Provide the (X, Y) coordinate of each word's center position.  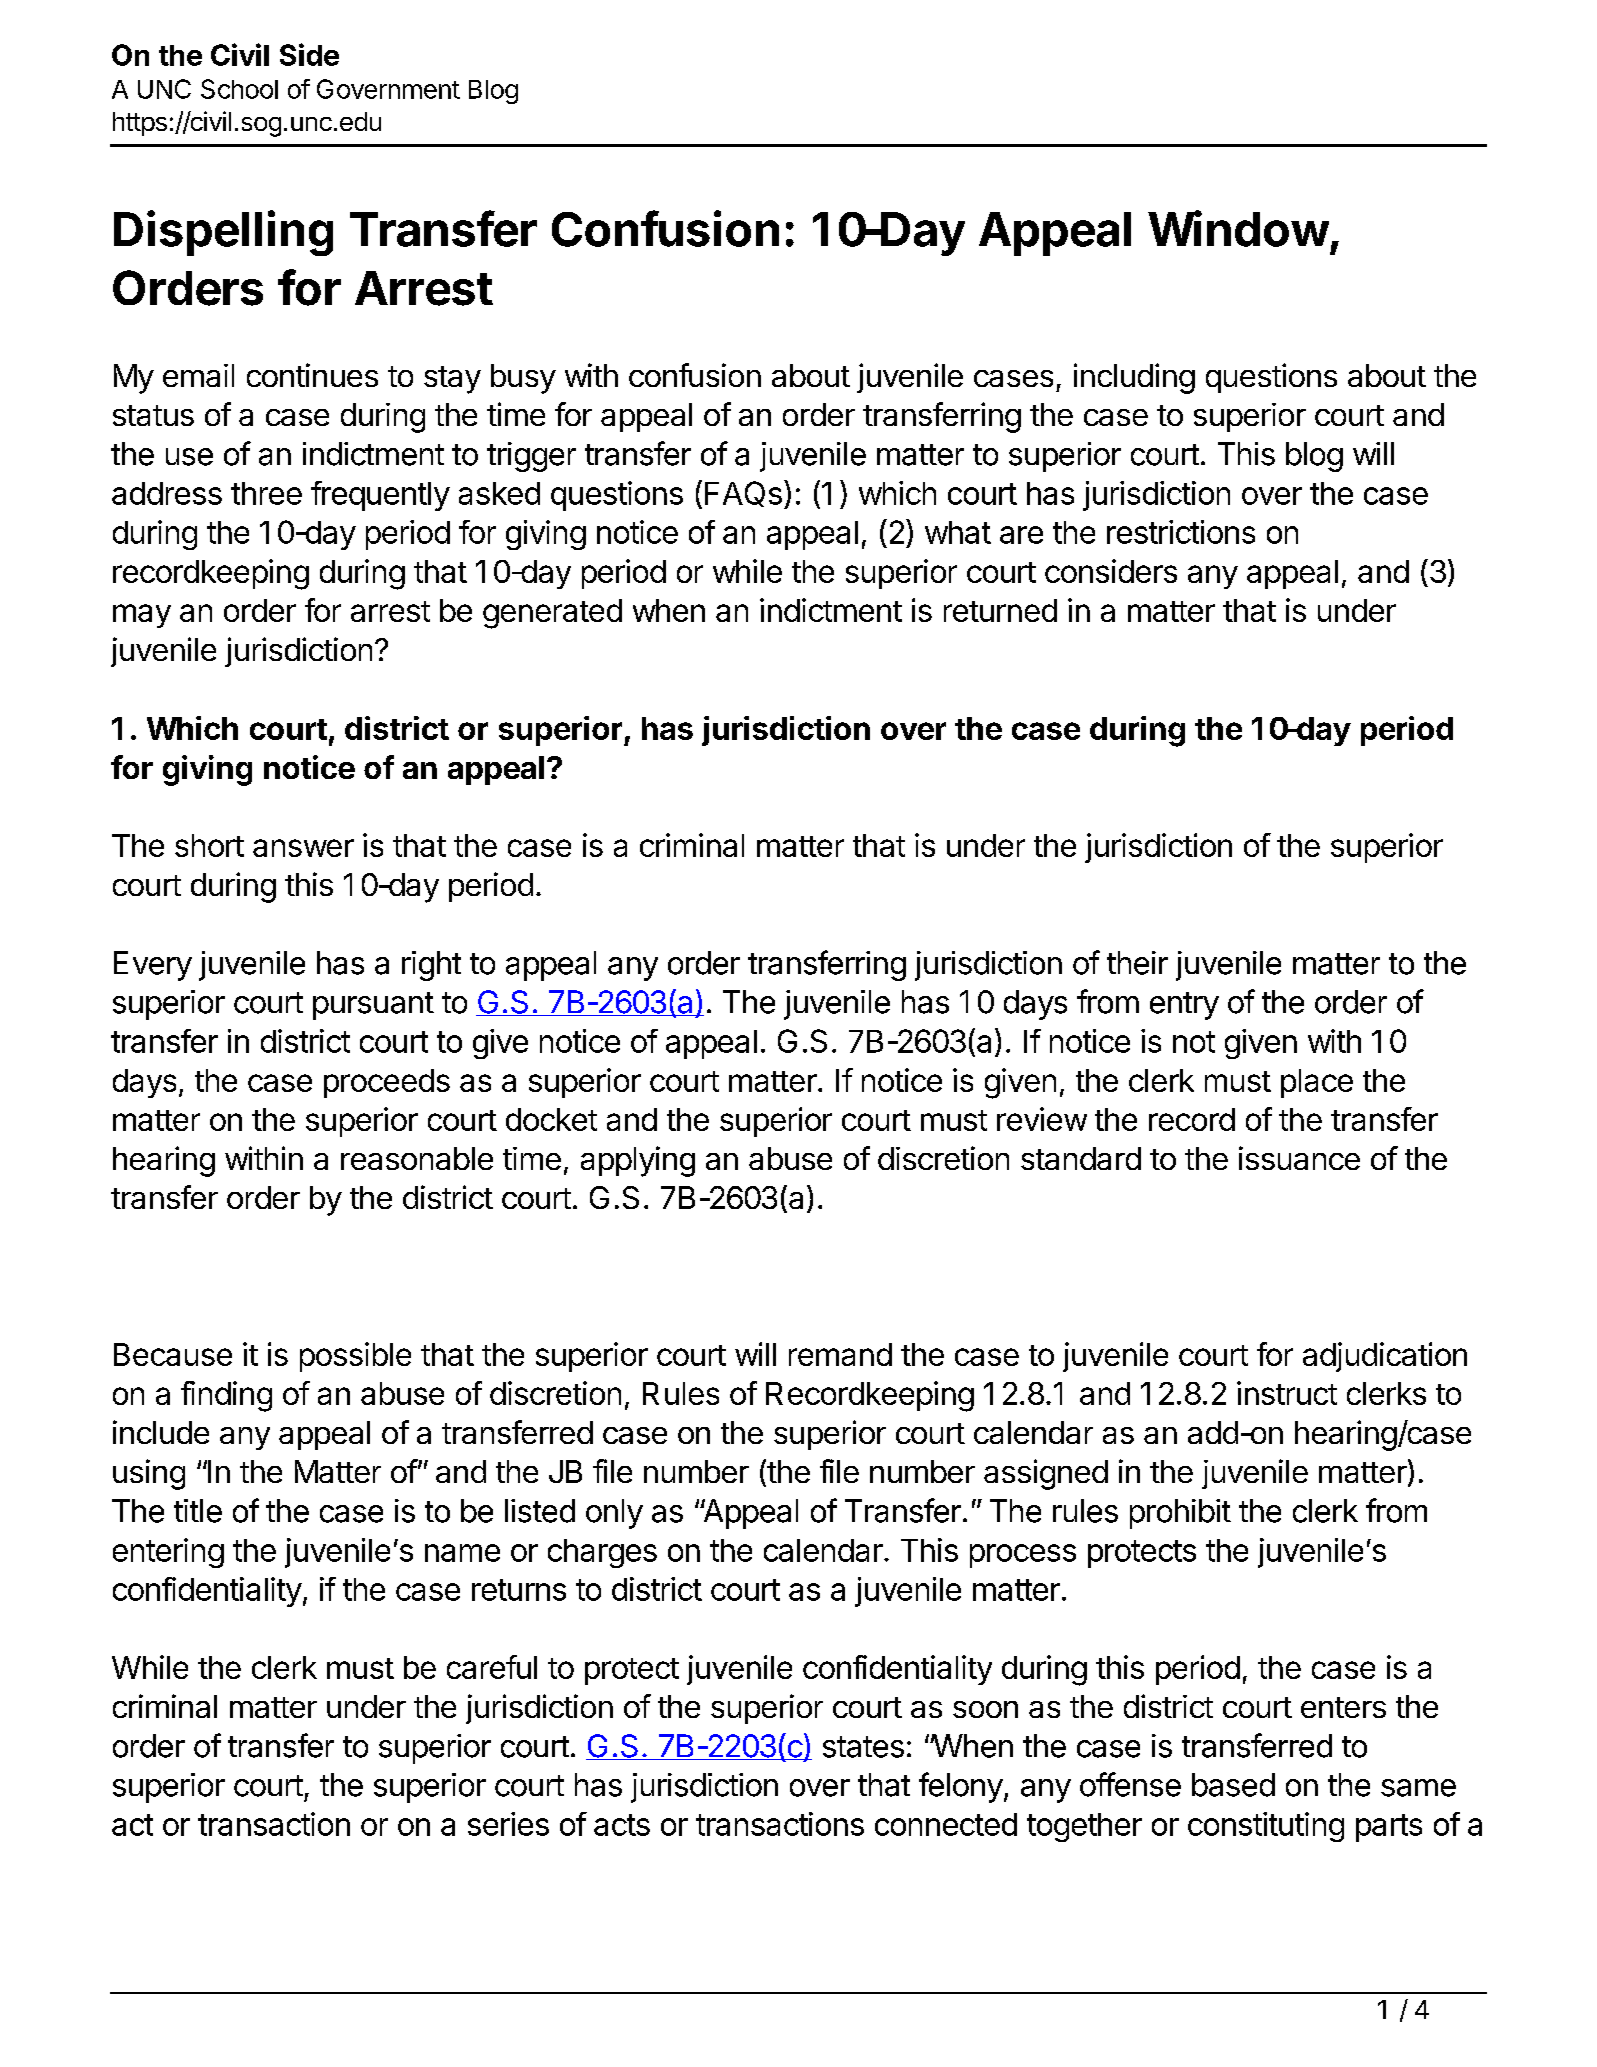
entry (1184, 1006)
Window (1238, 228)
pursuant (373, 1006)
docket (551, 1119)
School (239, 89)
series (508, 1824)
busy (523, 379)
